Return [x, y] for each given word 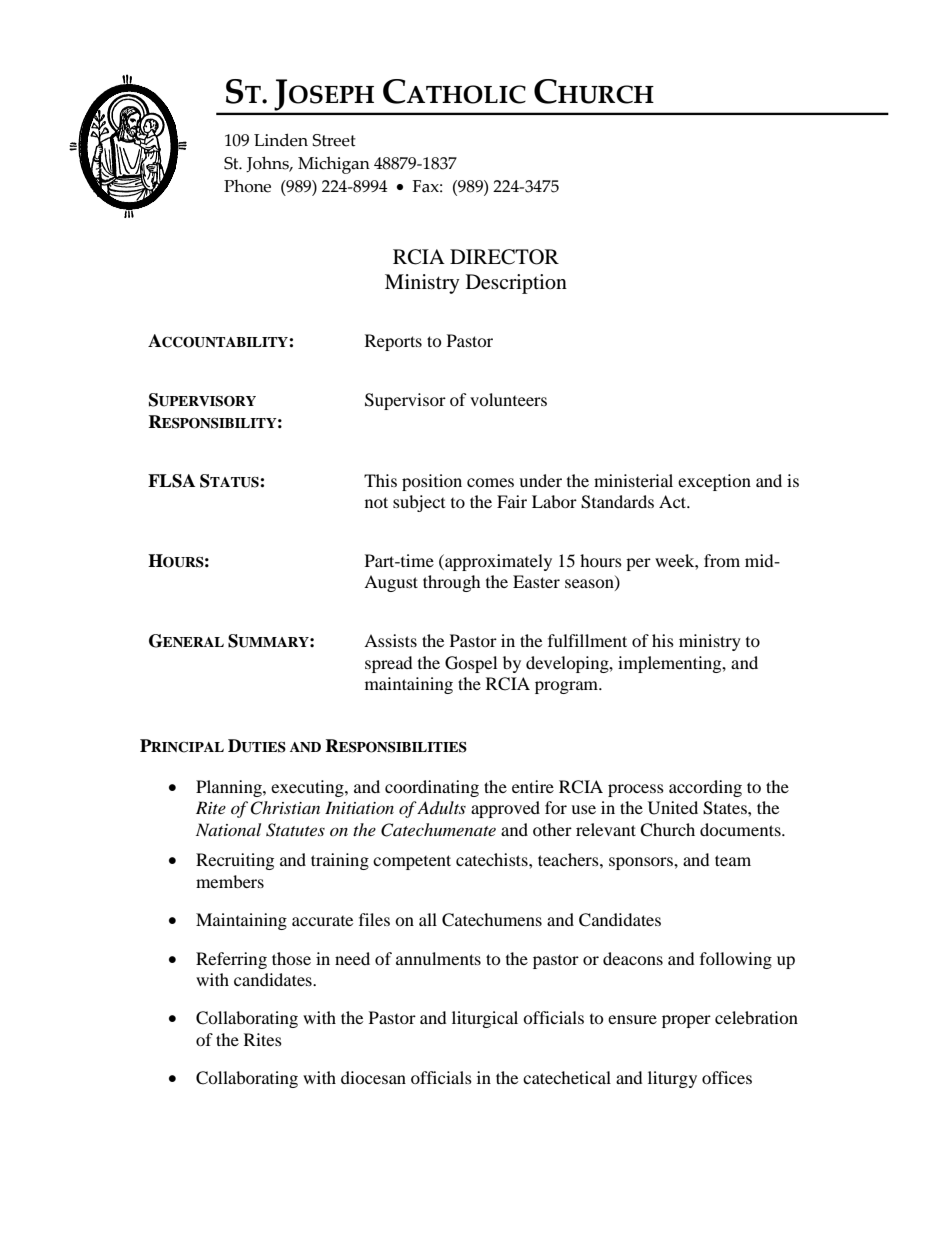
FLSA [171, 481]
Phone [247, 186]
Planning [230, 788]
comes [490, 482]
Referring [231, 960]
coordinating [432, 788]
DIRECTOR [504, 257]
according [705, 788]
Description [516, 284]
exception [714, 482]
